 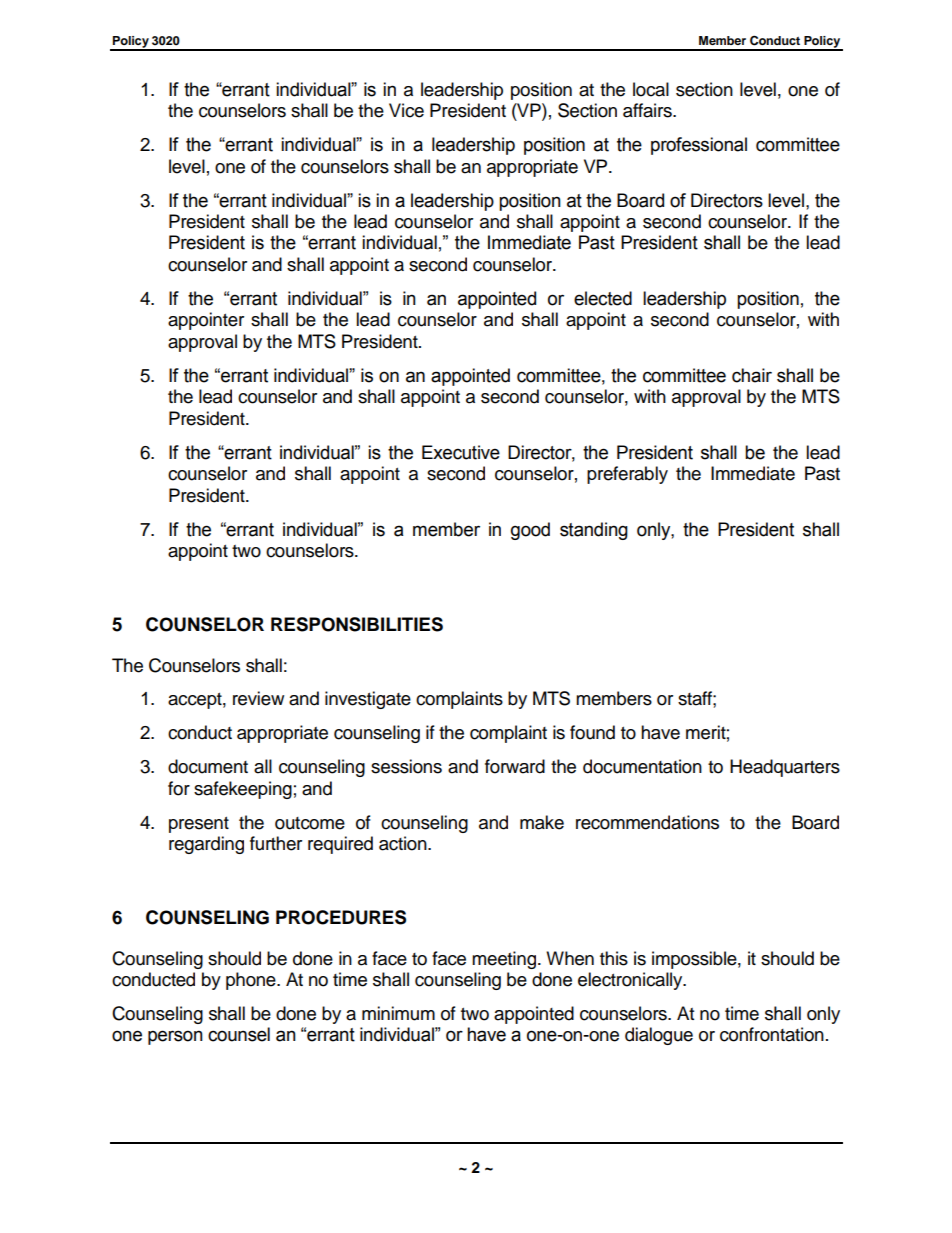 I want to click on dialogue, so click(x=659, y=1036).
